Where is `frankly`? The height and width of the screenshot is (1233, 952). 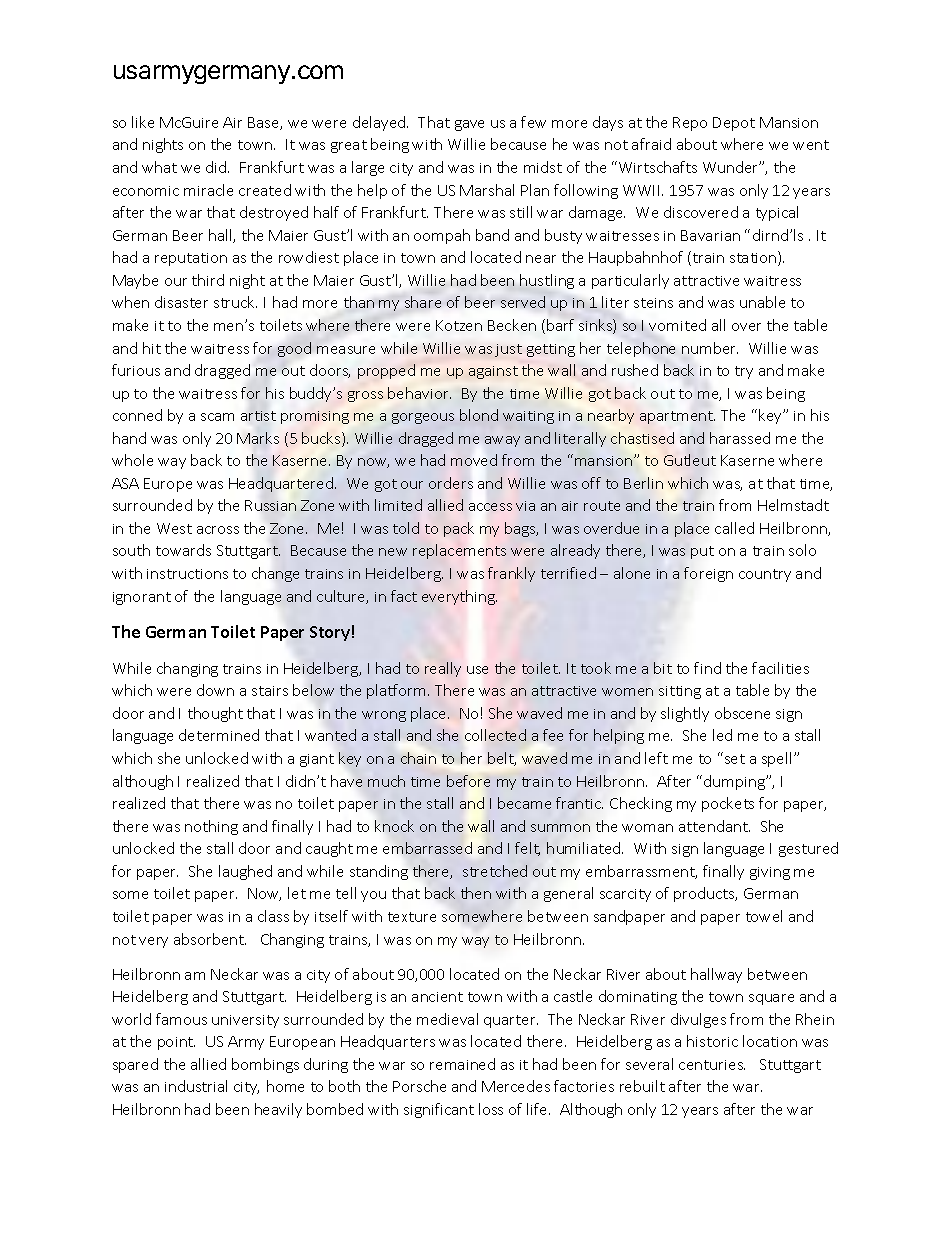
frankly is located at coordinates (511, 574).
